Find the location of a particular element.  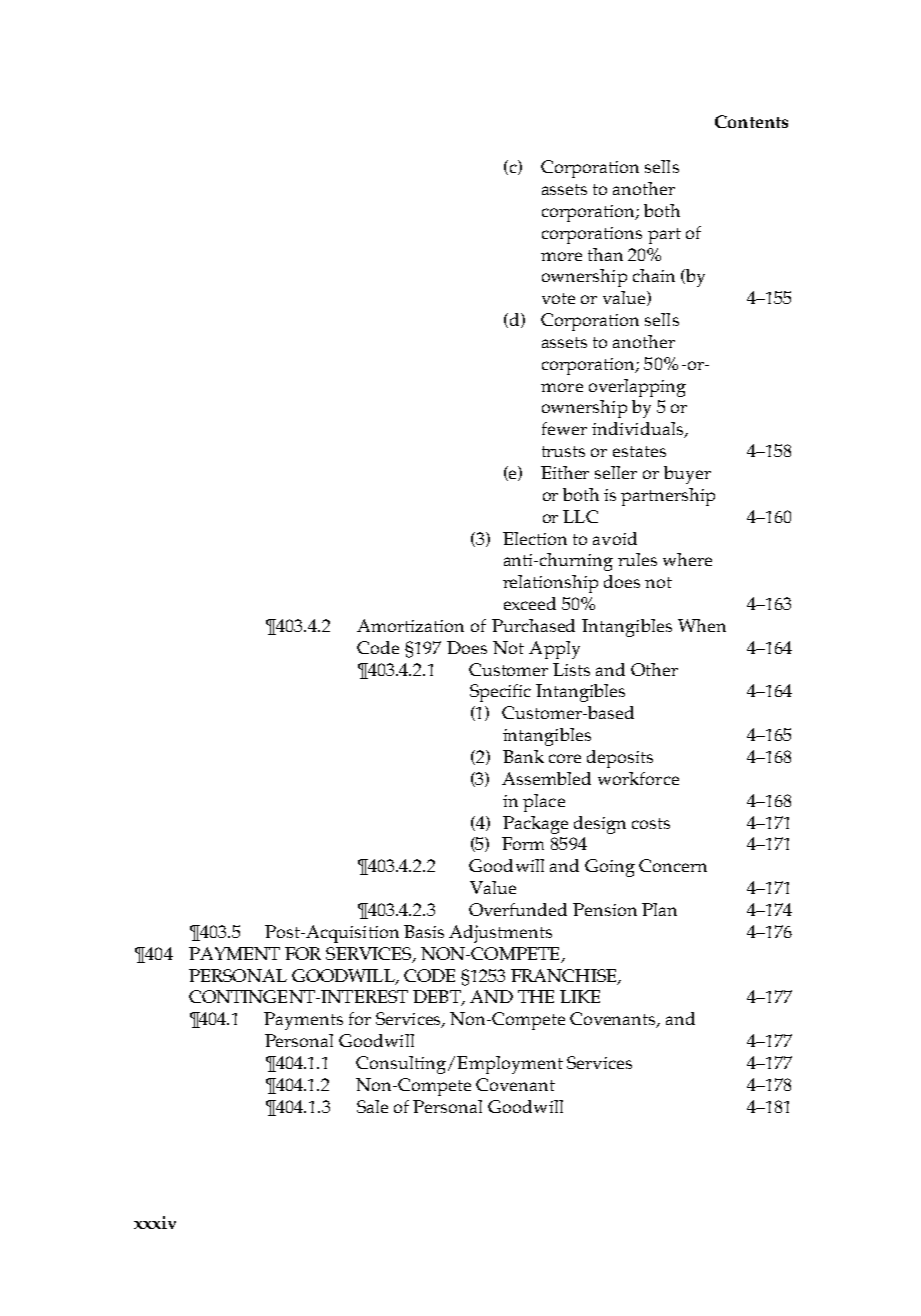

When is located at coordinates (702, 625).
